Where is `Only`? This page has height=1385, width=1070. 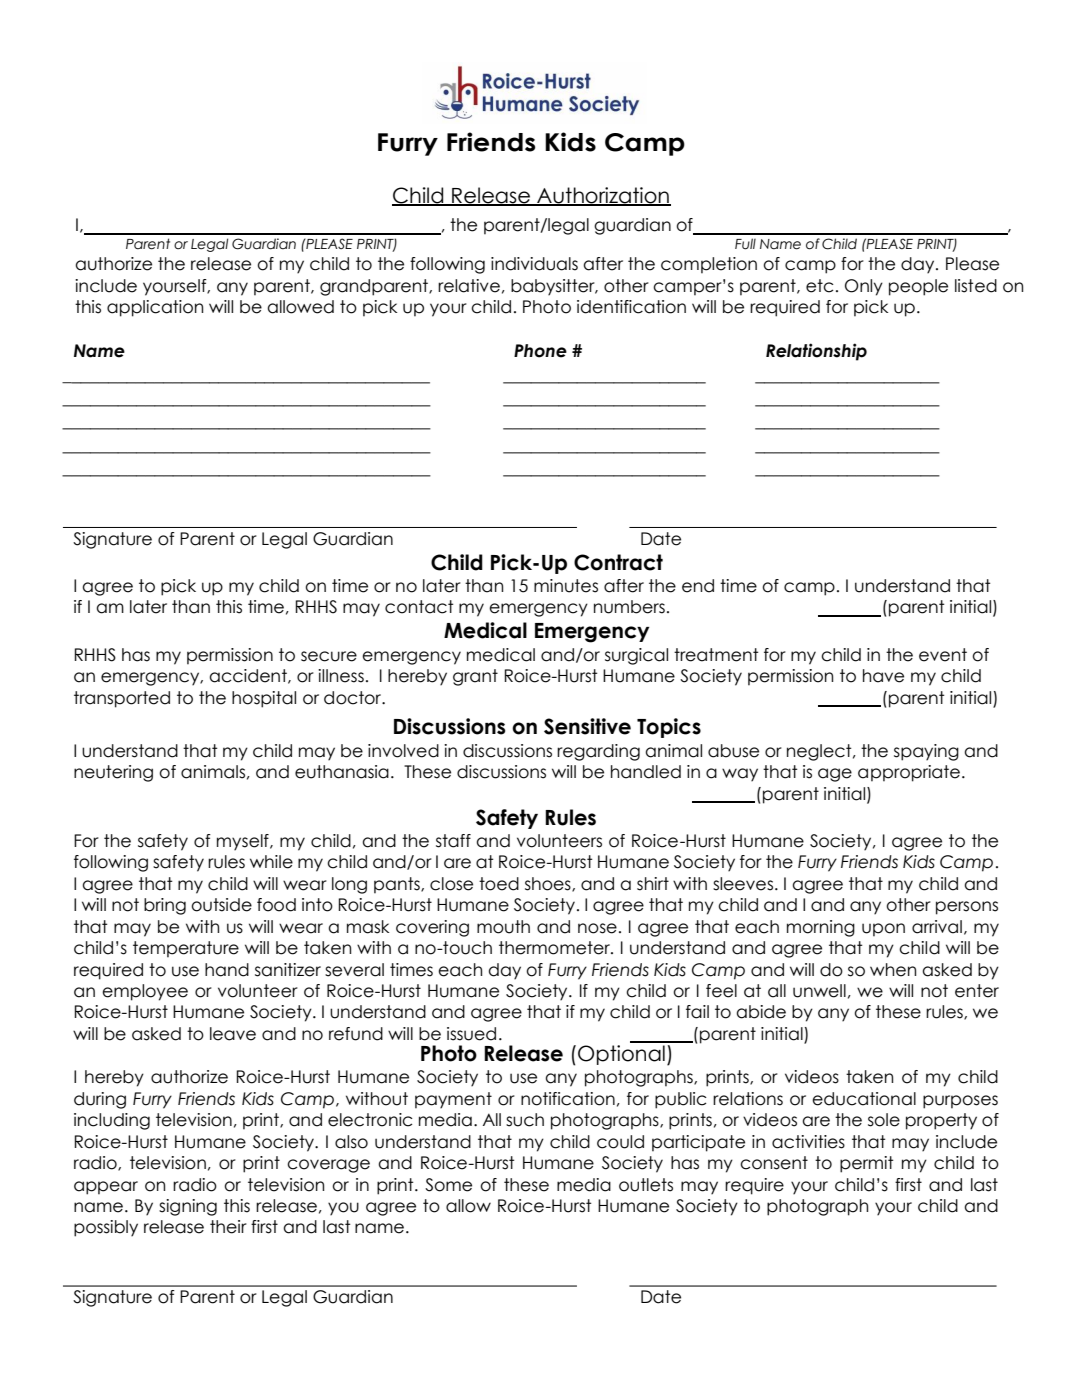 Only is located at coordinates (864, 287).
